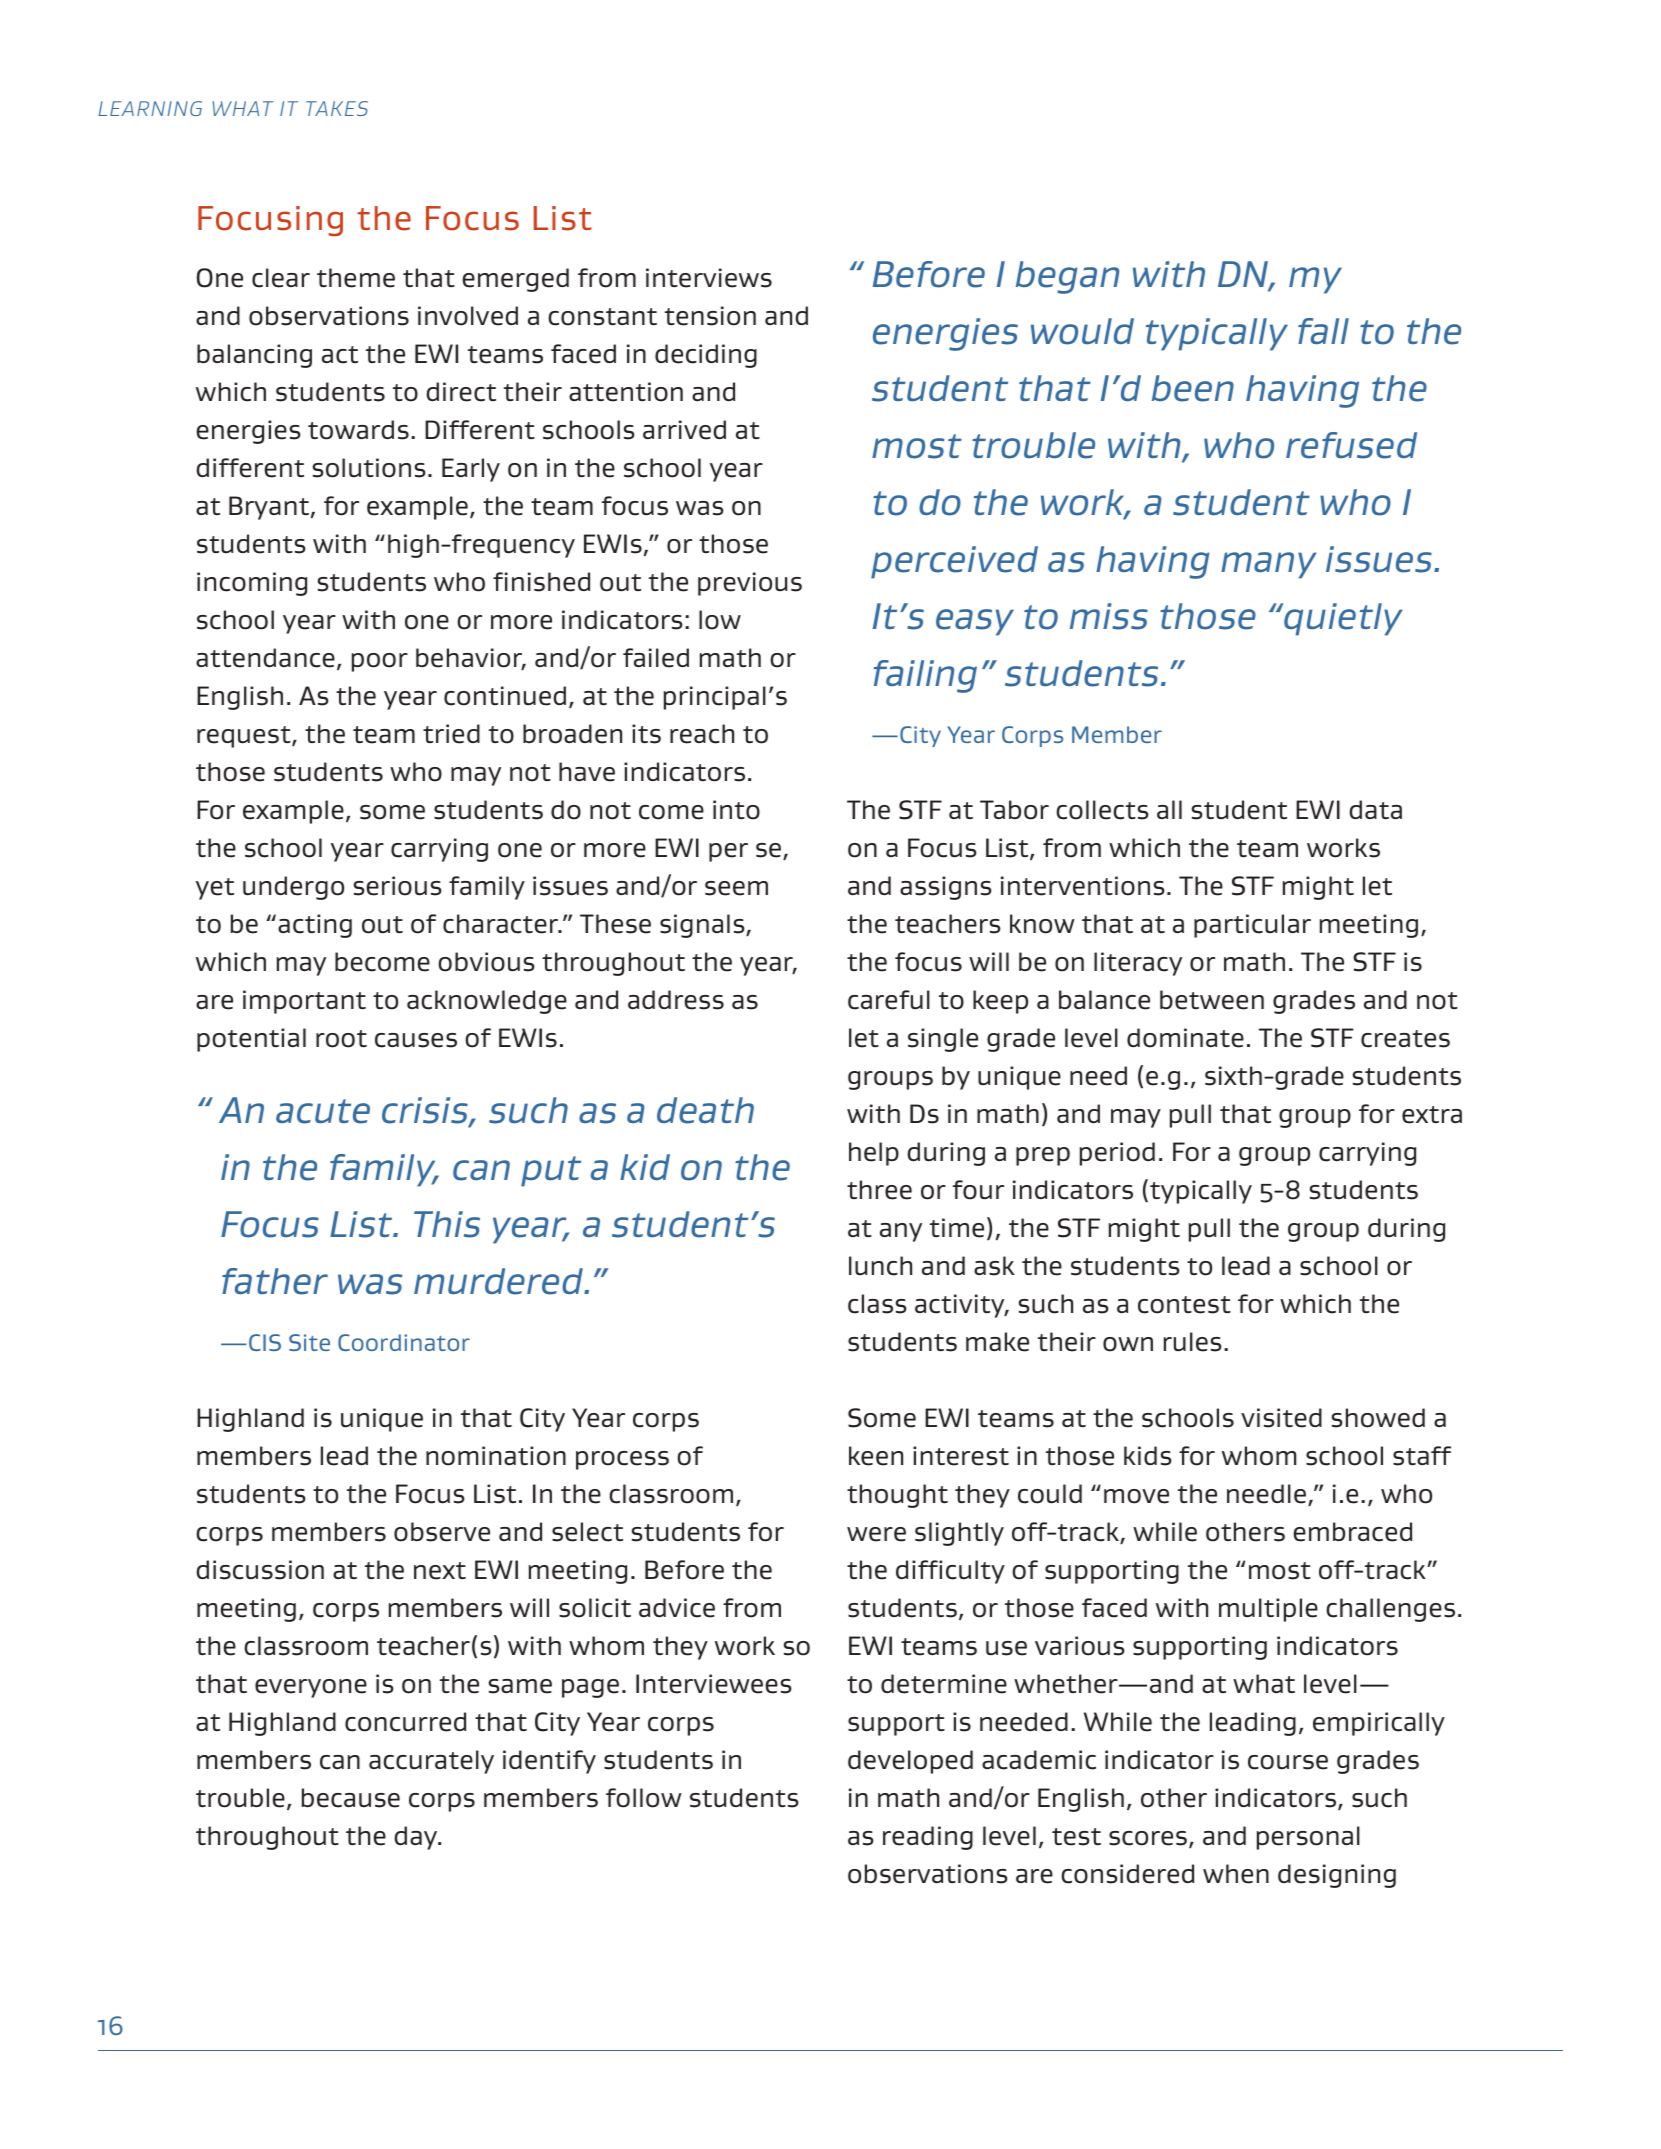 The height and width of the screenshot is (2149, 1661). Describe the element at coordinates (1342, 619) in the screenshot. I see `quietly` at that location.
